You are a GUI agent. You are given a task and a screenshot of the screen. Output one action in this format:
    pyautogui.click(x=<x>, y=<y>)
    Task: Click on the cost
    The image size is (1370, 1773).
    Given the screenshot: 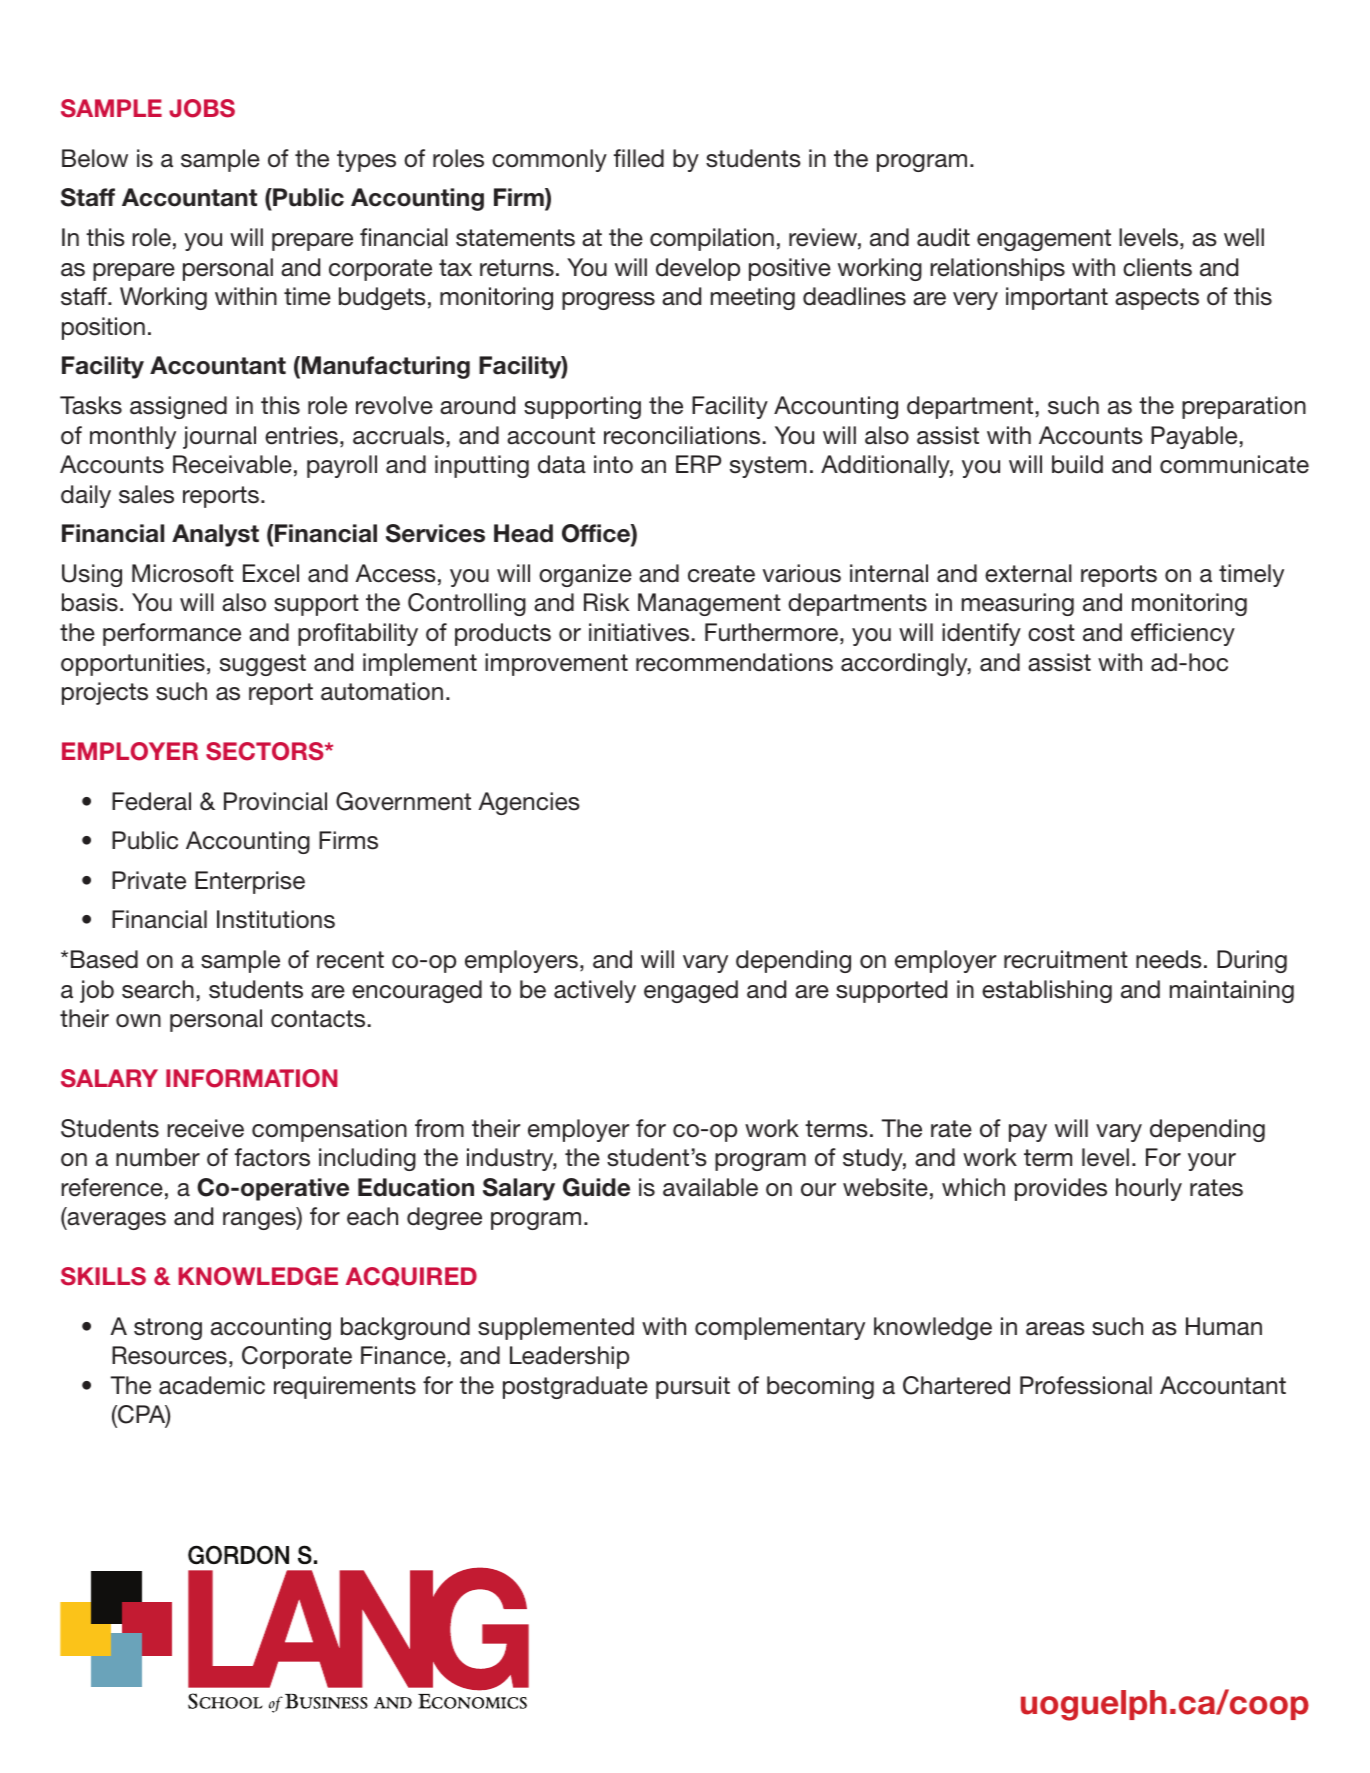 What is the action you would take?
    pyautogui.click(x=1051, y=633)
